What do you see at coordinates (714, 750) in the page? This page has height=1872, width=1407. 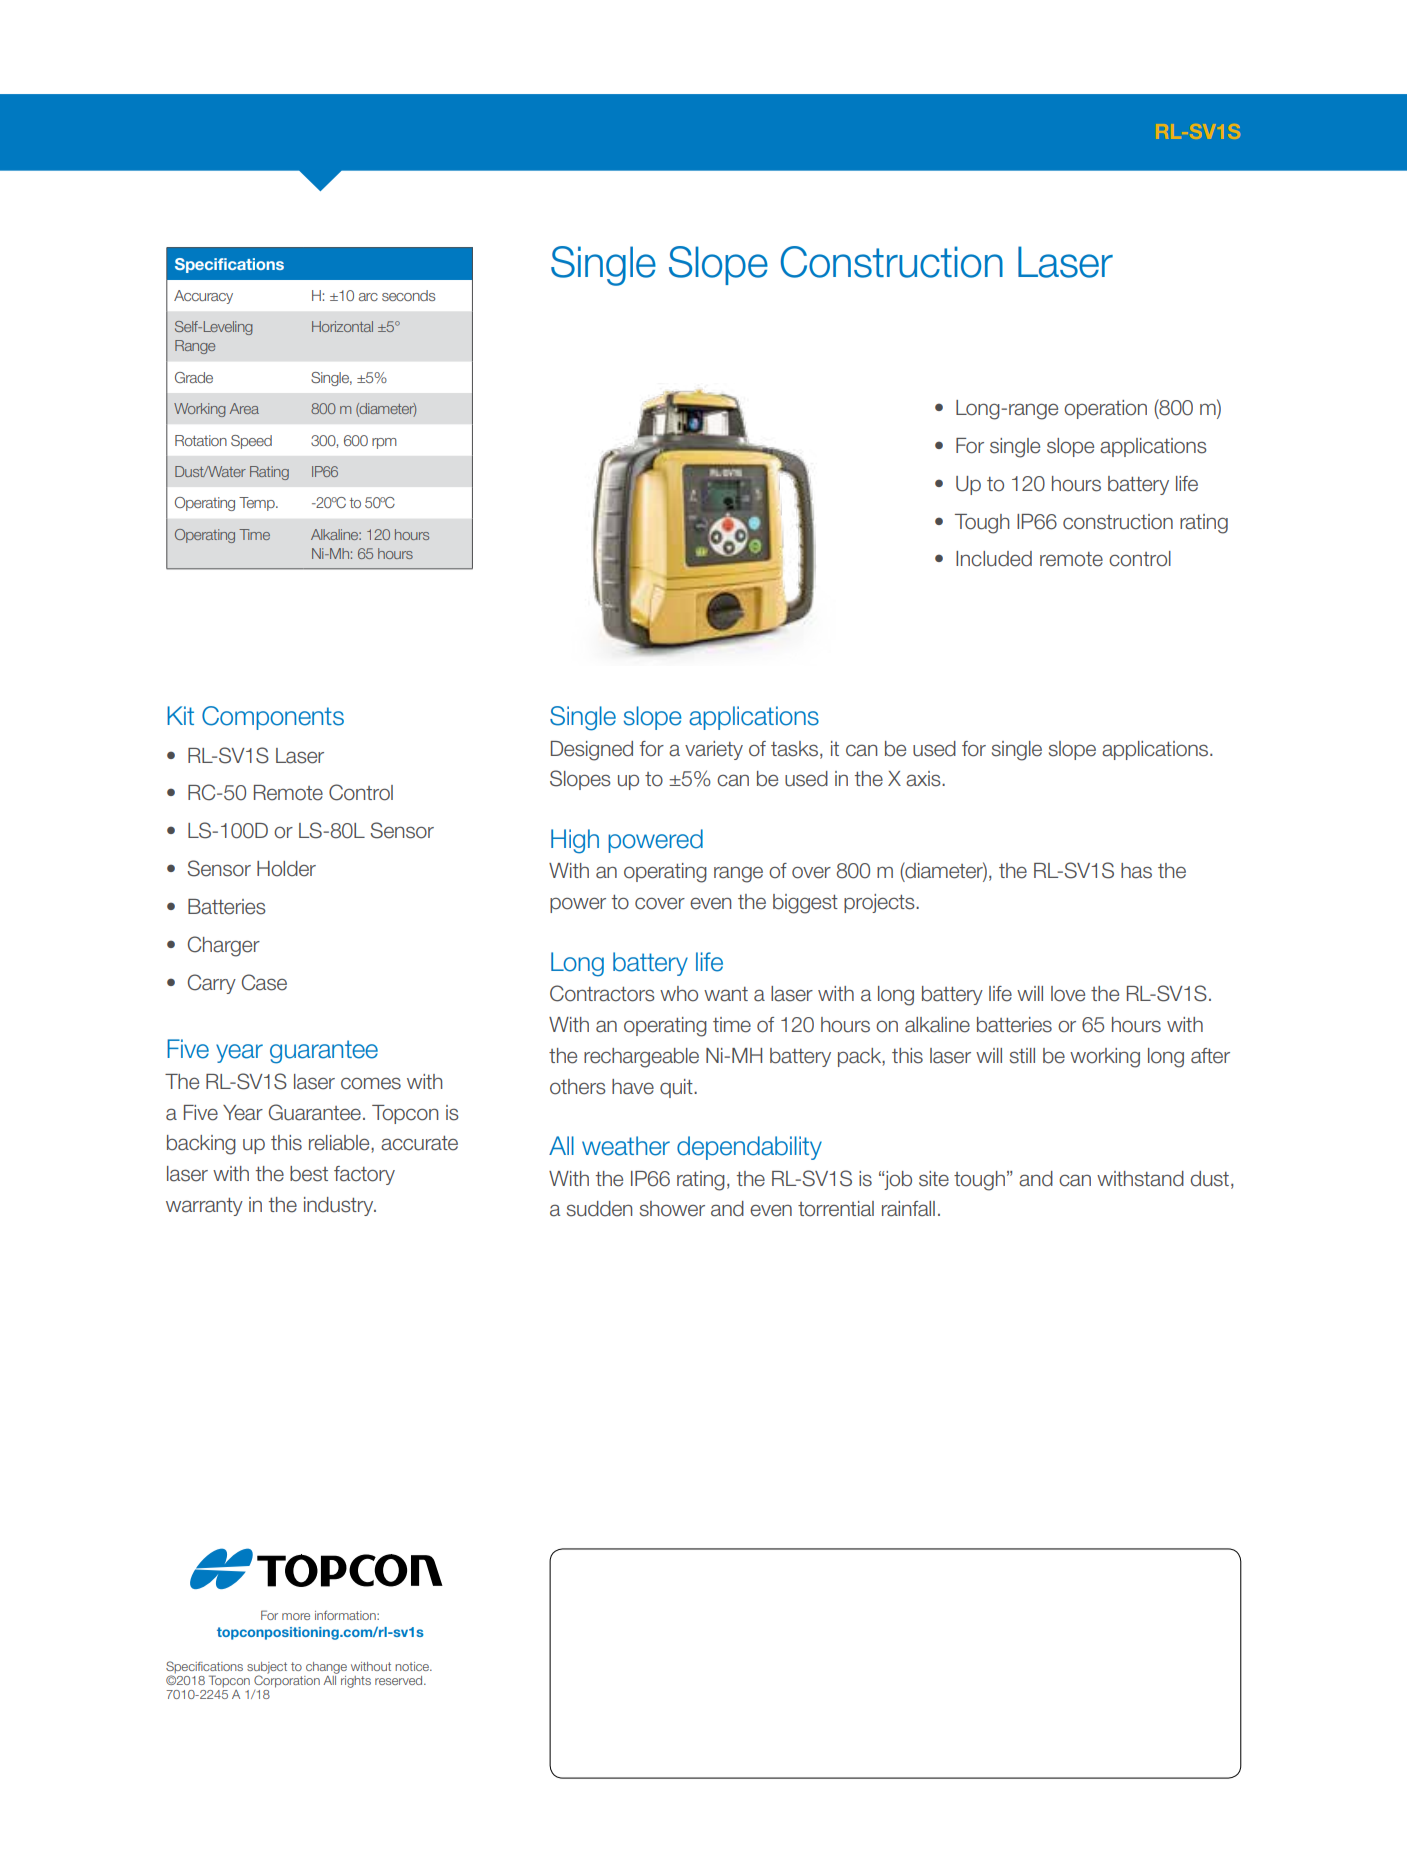 I see `variety` at bounding box center [714, 750].
